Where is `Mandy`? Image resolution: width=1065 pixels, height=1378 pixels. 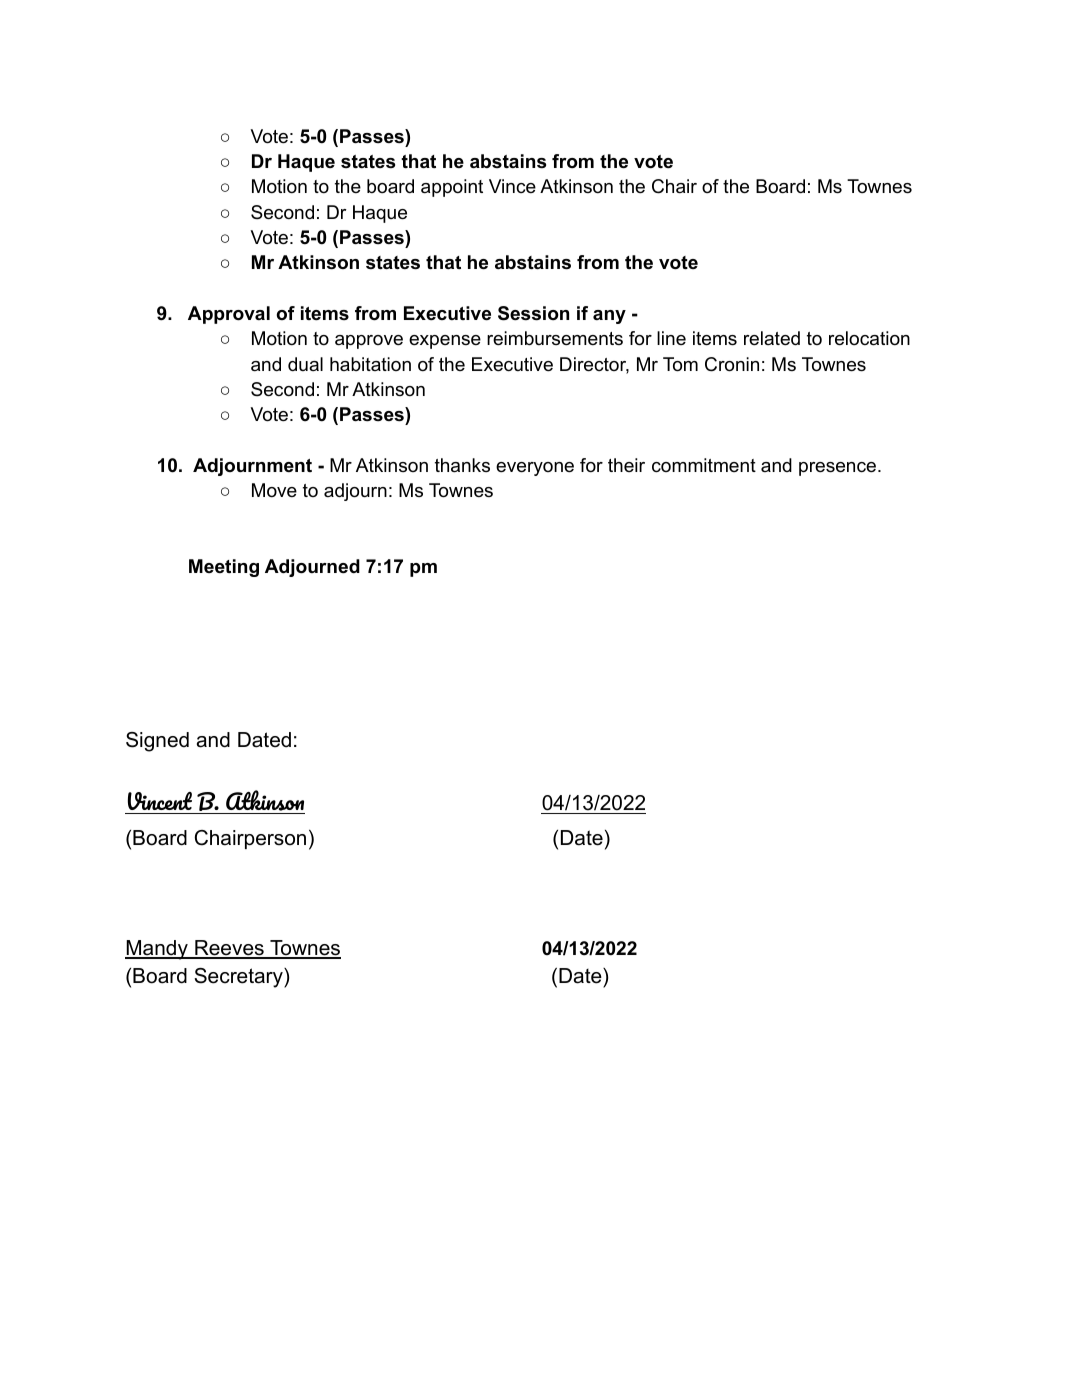
Mandy is located at coordinates (157, 950).
